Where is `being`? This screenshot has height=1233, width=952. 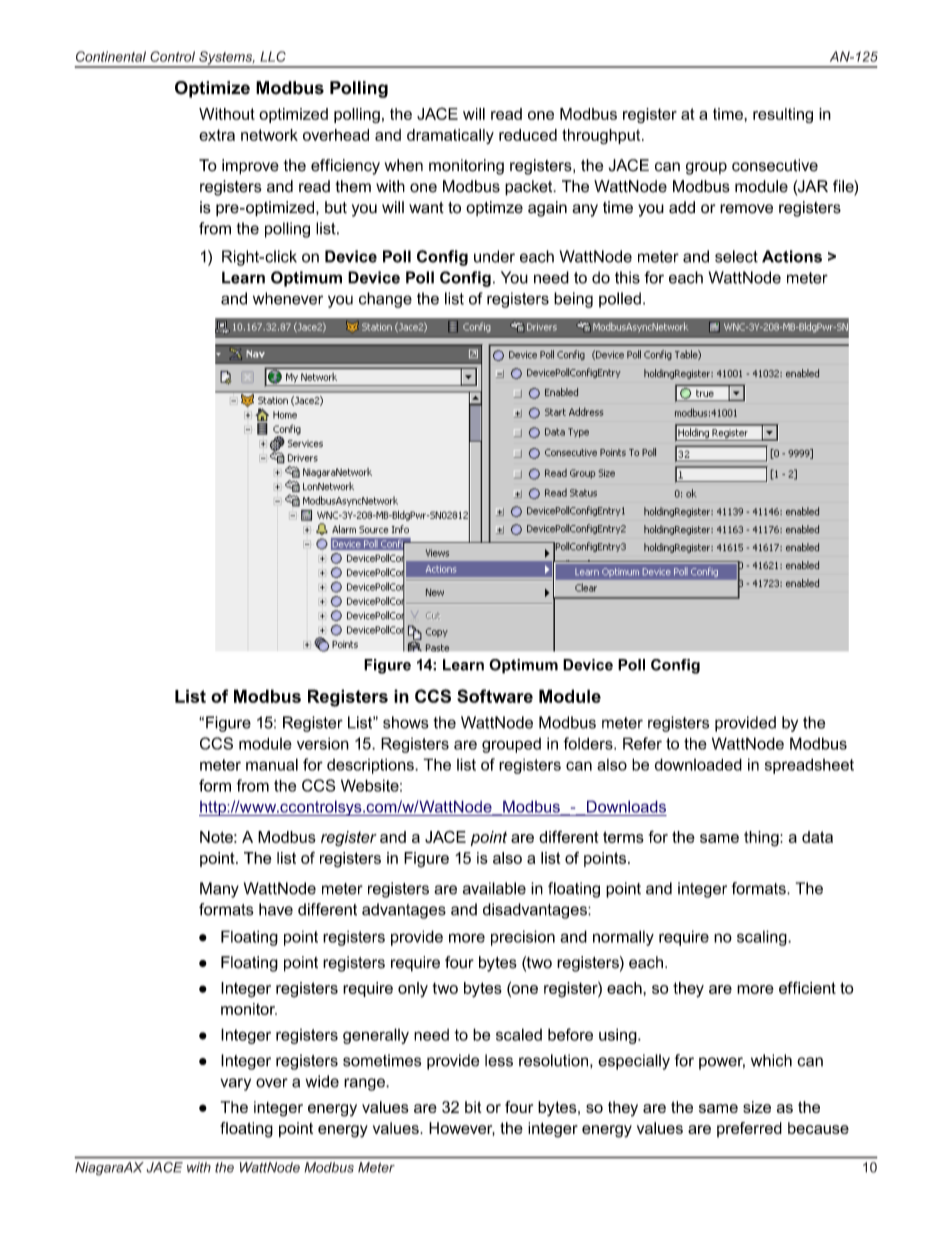 being is located at coordinates (573, 300).
